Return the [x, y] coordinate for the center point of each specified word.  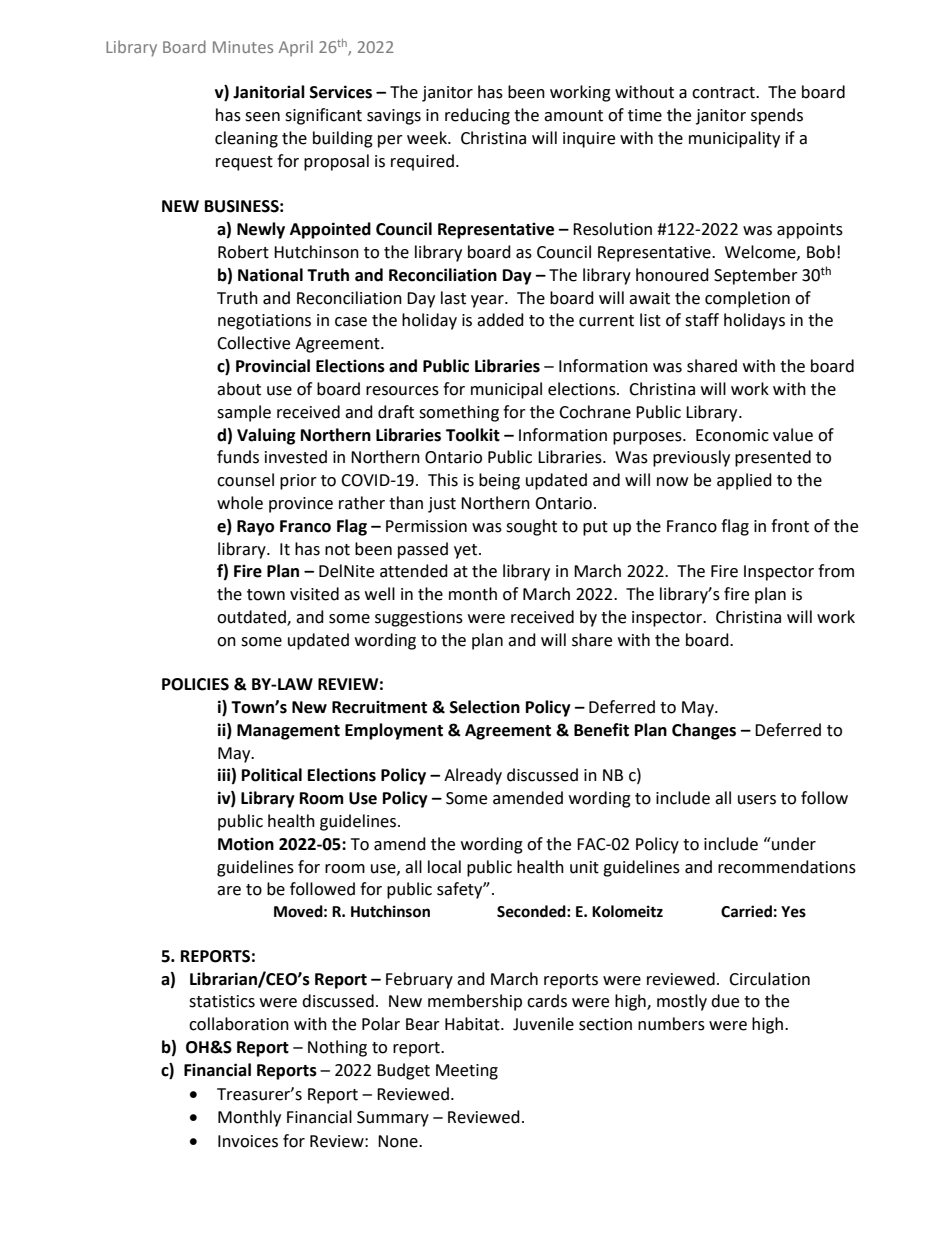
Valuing [266, 436]
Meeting [467, 1072]
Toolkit [473, 435]
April [296, 48]
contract [724, 93]
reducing [477, 116]
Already [473, 776]
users [757, 800]
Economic [732, 435]
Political [272, 775]
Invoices [248, 1141]
